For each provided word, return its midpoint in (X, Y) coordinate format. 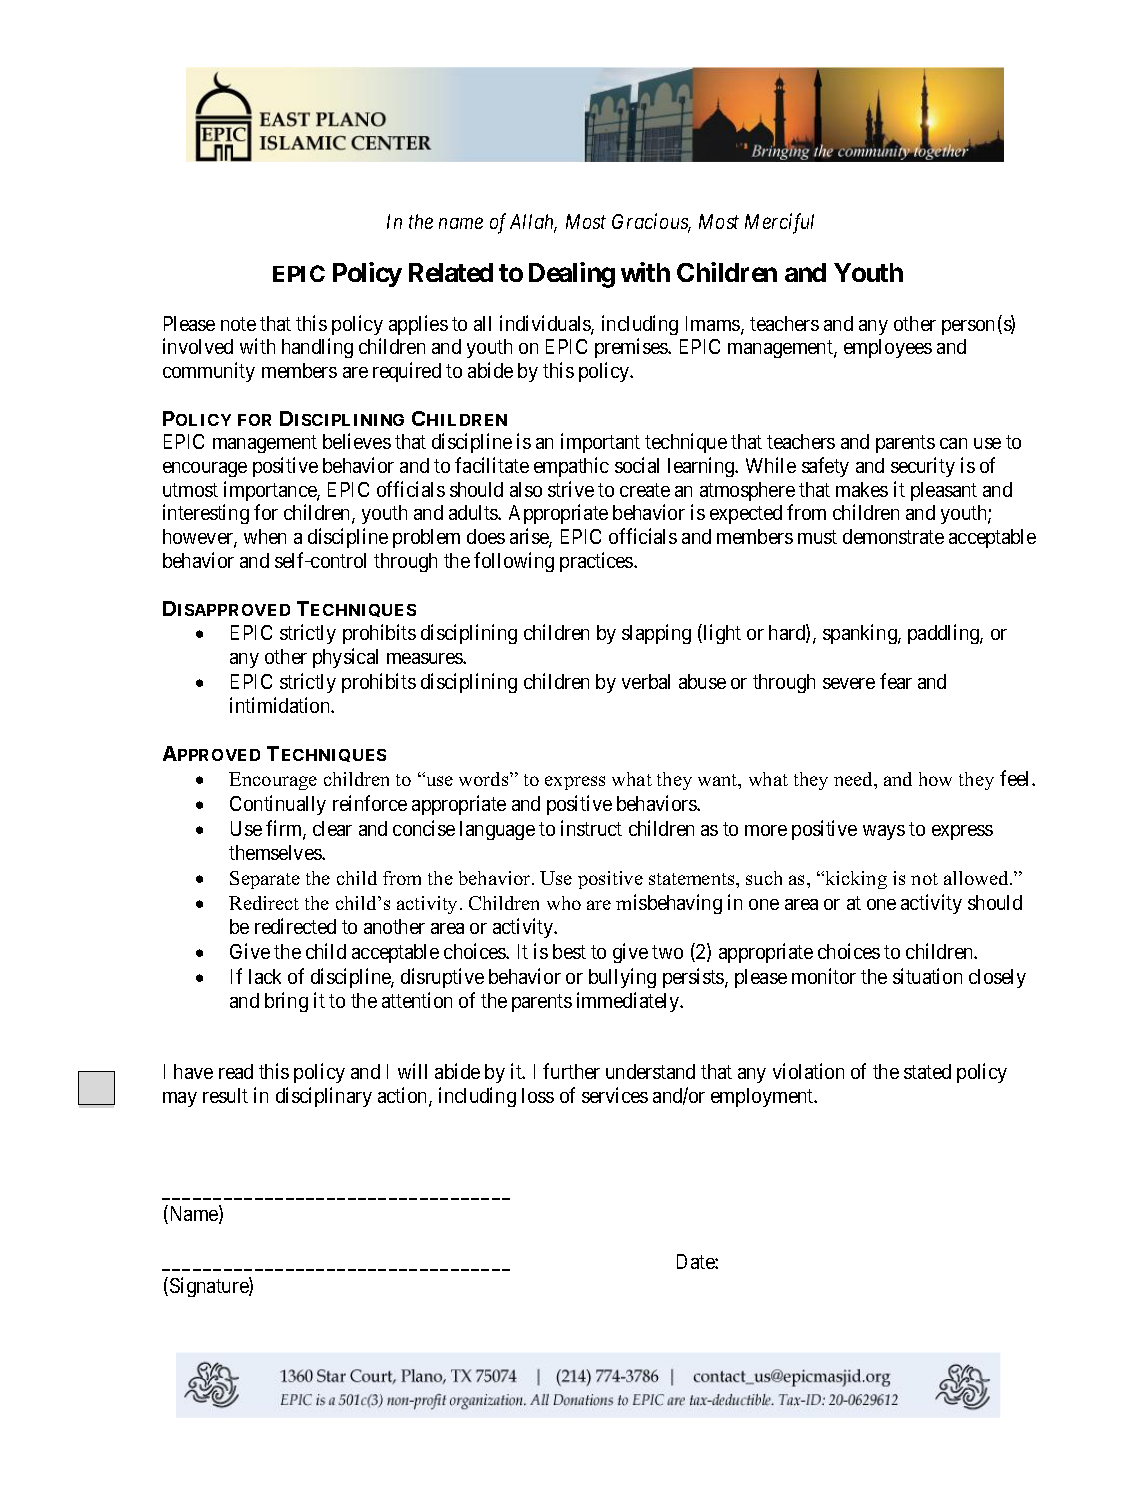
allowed (977, 878)
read (236, 1071)
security (923, 467)
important (600, 443)
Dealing (572, 275)
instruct (591, 828)
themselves (276, 852)
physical (345, 658)
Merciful (779, 223)
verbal (646, 681)
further (571, 1071)
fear (896, 681)
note (238, 324)
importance (271, 491)
